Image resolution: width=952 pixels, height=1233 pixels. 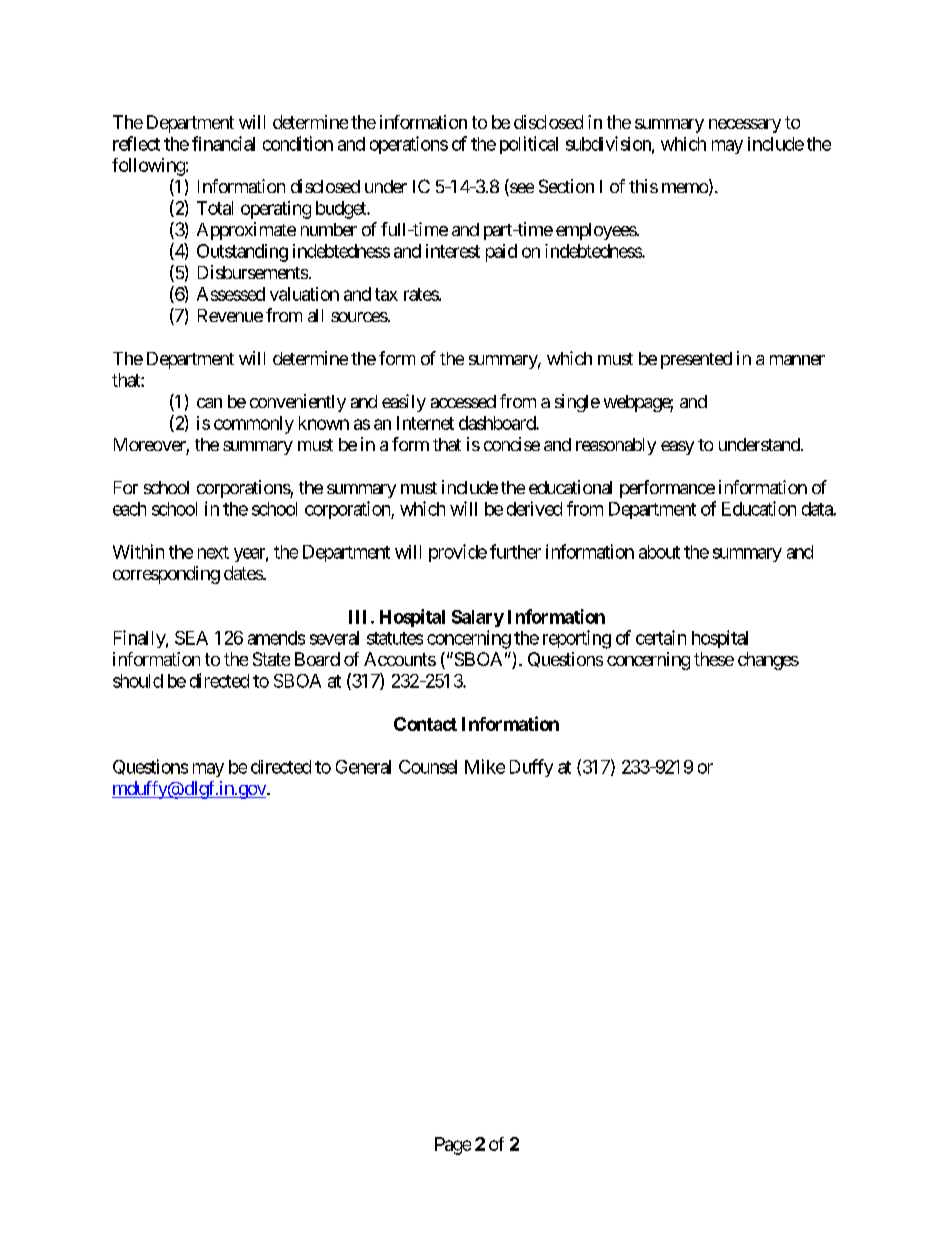 What do you see at coordinates (529, 145) in the document?
I see `political` at bounding box center [529, 145].
